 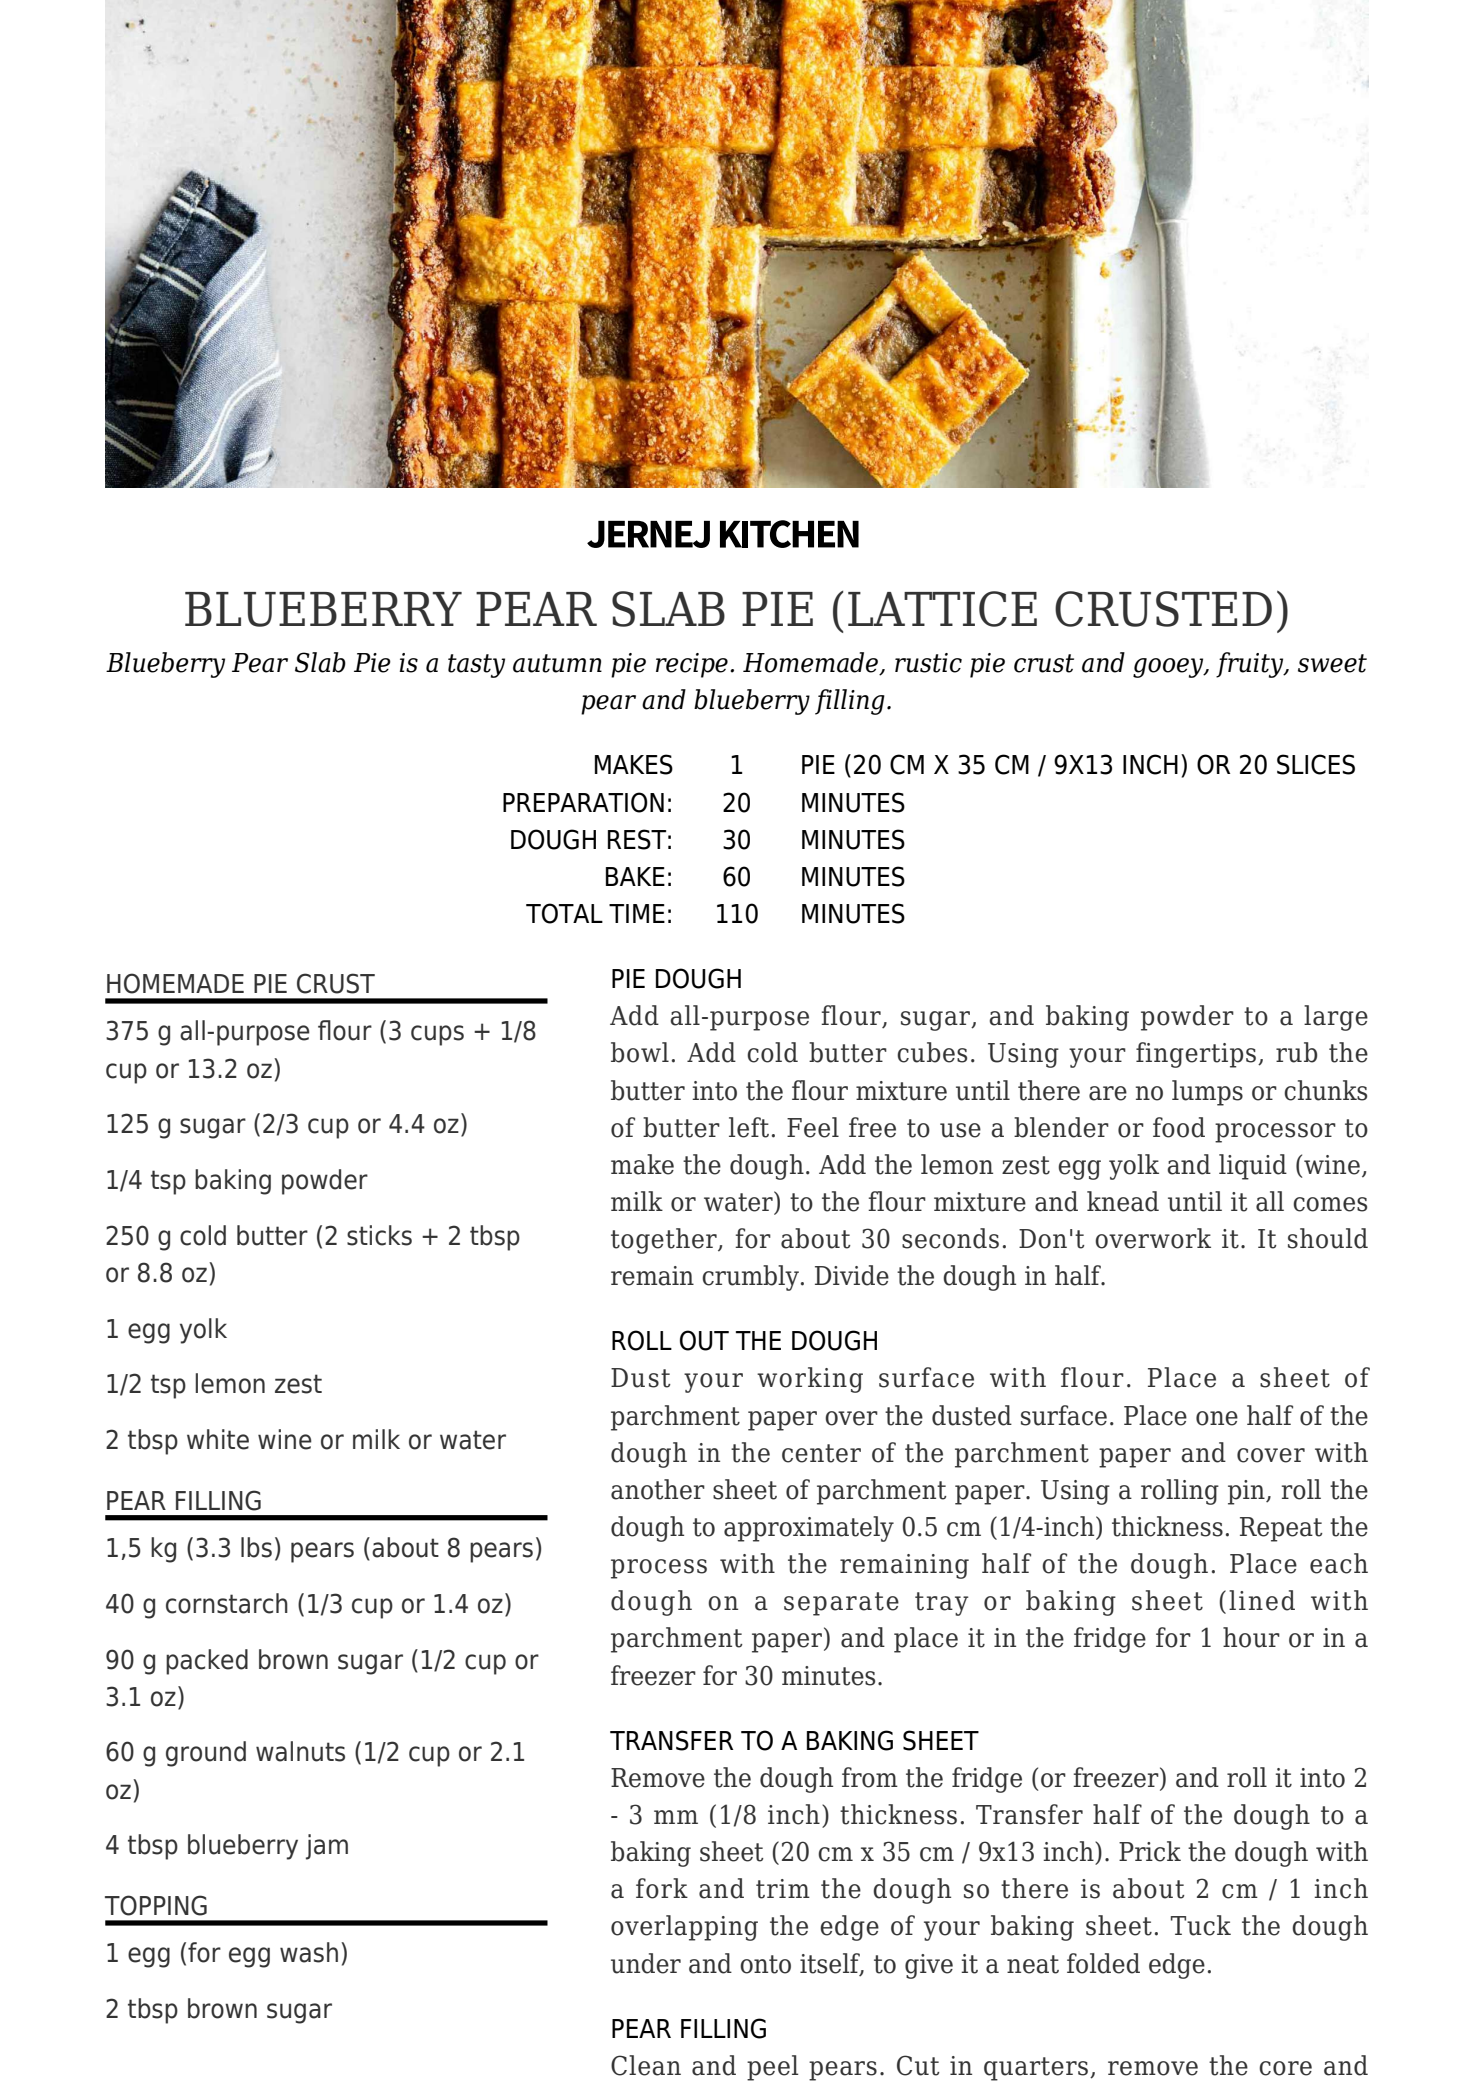 I want to click on tasty, so click(x=476, y=666).
